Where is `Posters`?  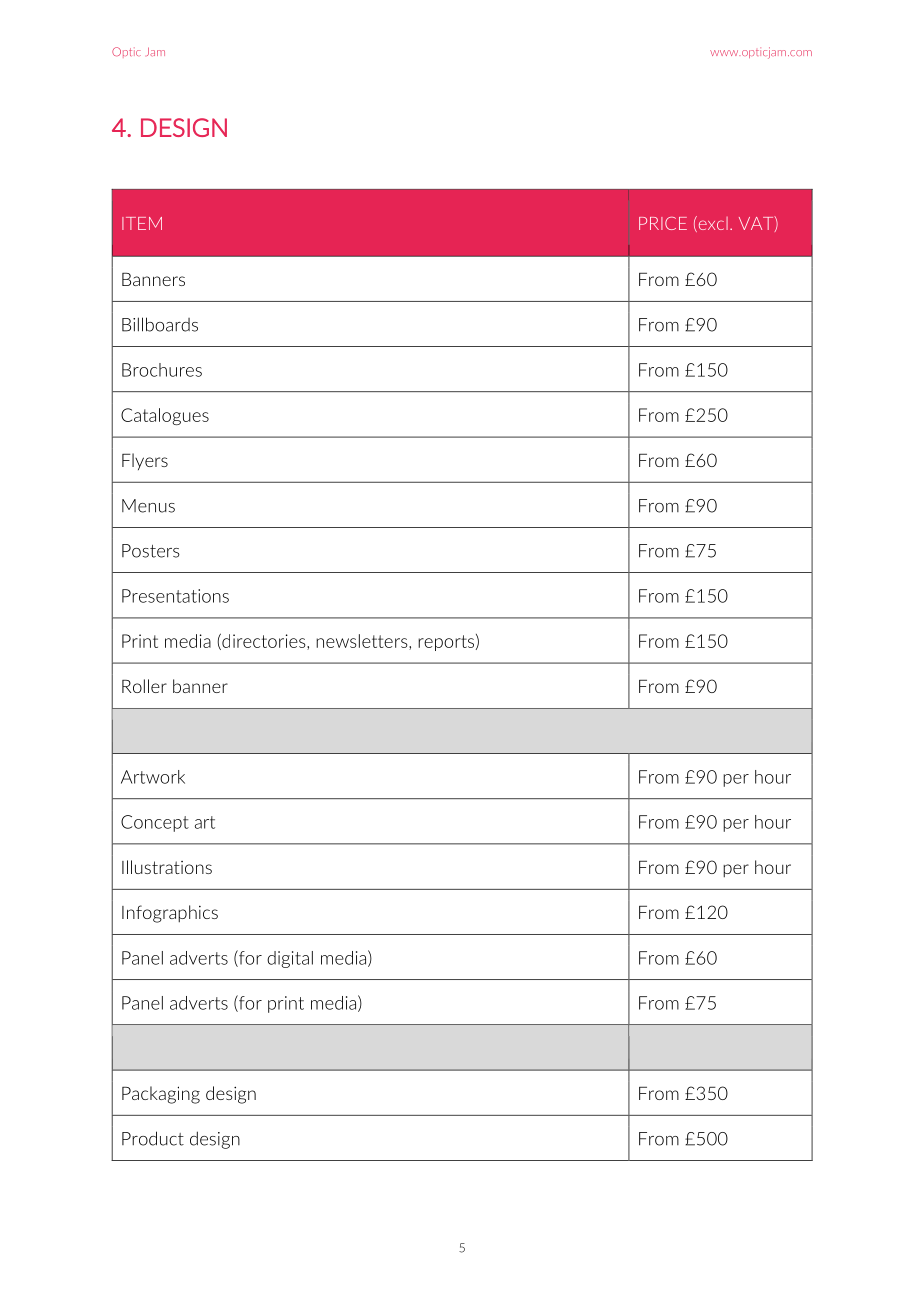
Posters is located at coordinates (151, 551).
